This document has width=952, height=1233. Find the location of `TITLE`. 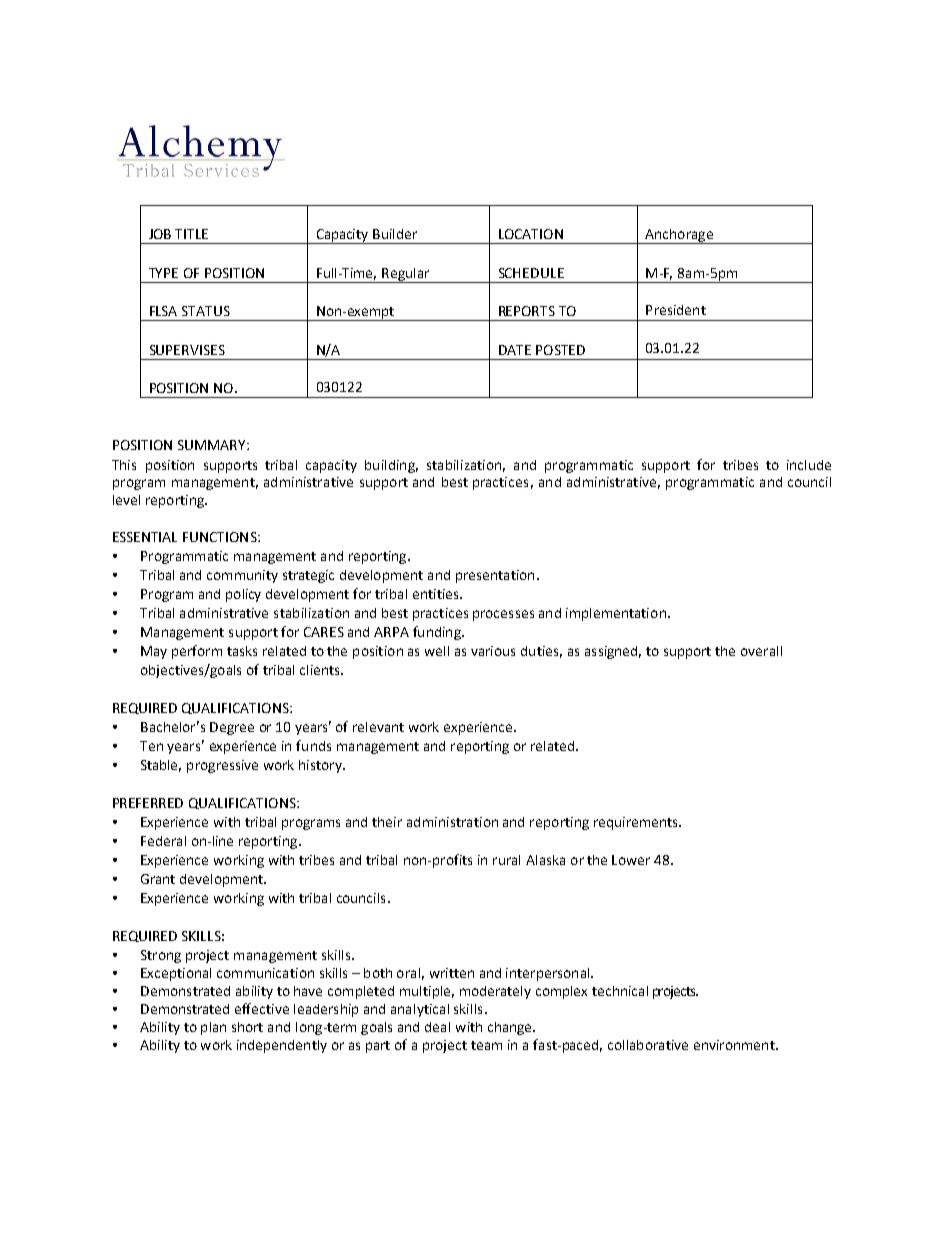

TITLE is located at coordinates (191, 234).
